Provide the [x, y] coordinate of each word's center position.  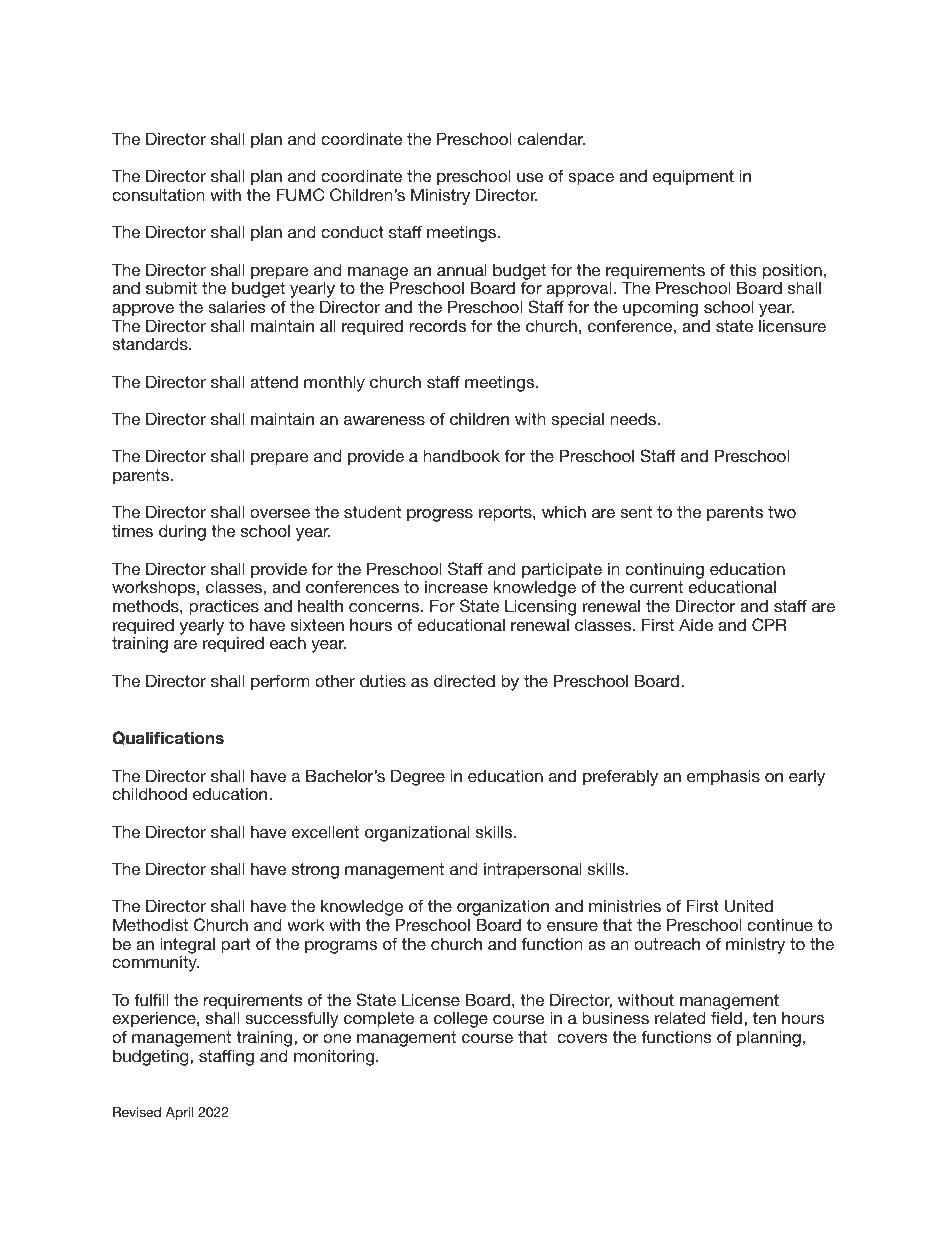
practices [224, 607]
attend [274, 382]
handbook [462, 455]
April [179, 1113]
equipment [693, 177]
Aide [696, 624]
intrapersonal [533, 870]
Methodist [150, 924]
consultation [158, 194]
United [749, 906]
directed [464, 680]
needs [634, 419]
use [530, 177]
